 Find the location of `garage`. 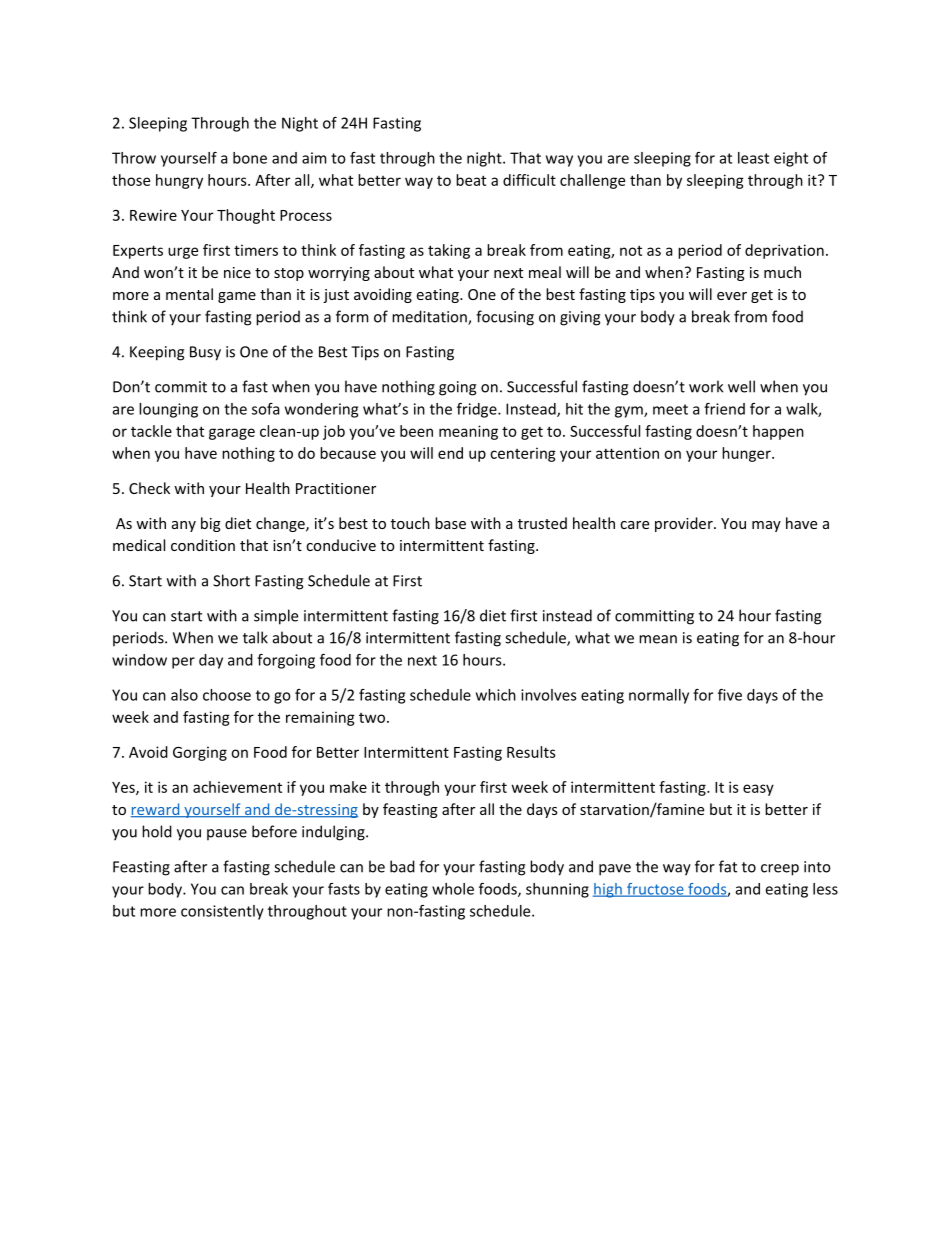

garage is located at coordinates (232, 434).
